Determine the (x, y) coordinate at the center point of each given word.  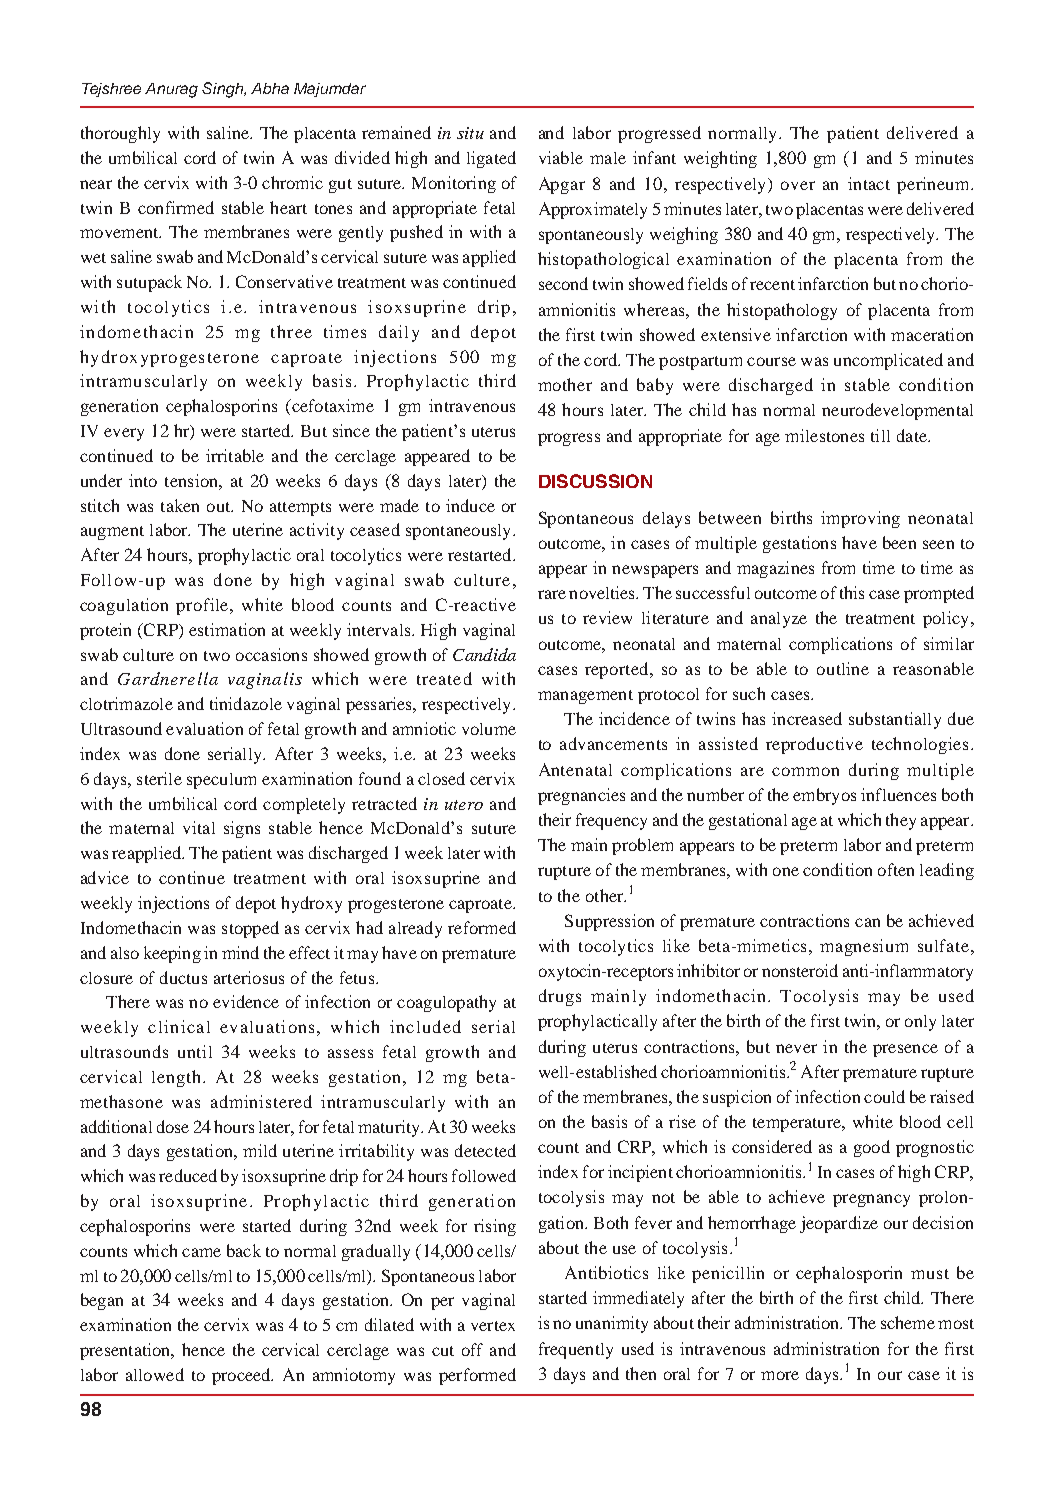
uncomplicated (888, 361)
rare (552, 594)
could (884, 1096)
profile (203, 606)
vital (199, 827)
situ (470, 133)
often (896, 869)
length (178, 1078)
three (291, 331)
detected (485, 1150)
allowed (155, 1374)
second (563, 283)
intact (869, 183)
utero (464, 805)
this (852, 592)
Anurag (171, 90)
